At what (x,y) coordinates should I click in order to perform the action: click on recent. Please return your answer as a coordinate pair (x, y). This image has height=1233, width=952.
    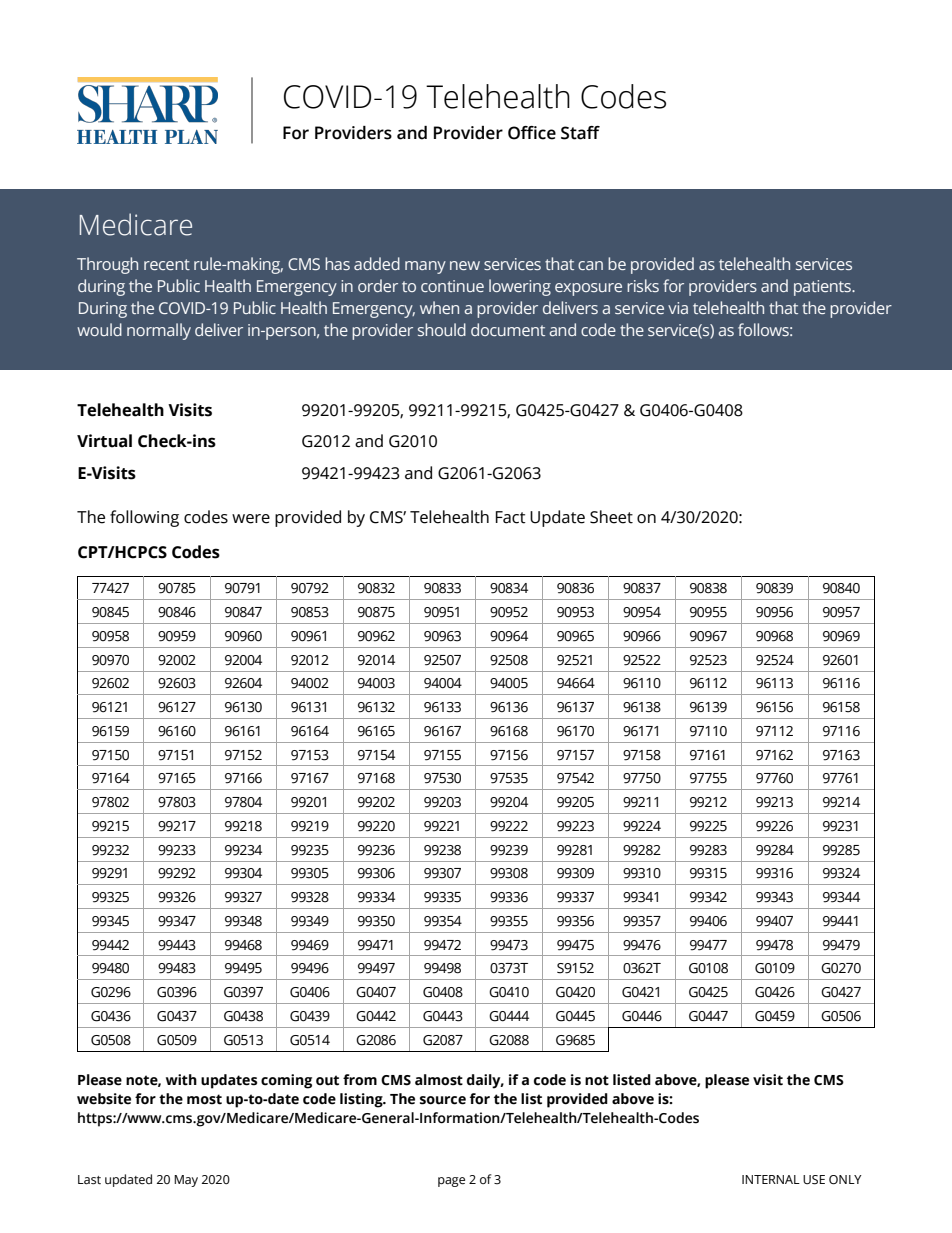
    Looking at the image, I should click on (167, 264).
